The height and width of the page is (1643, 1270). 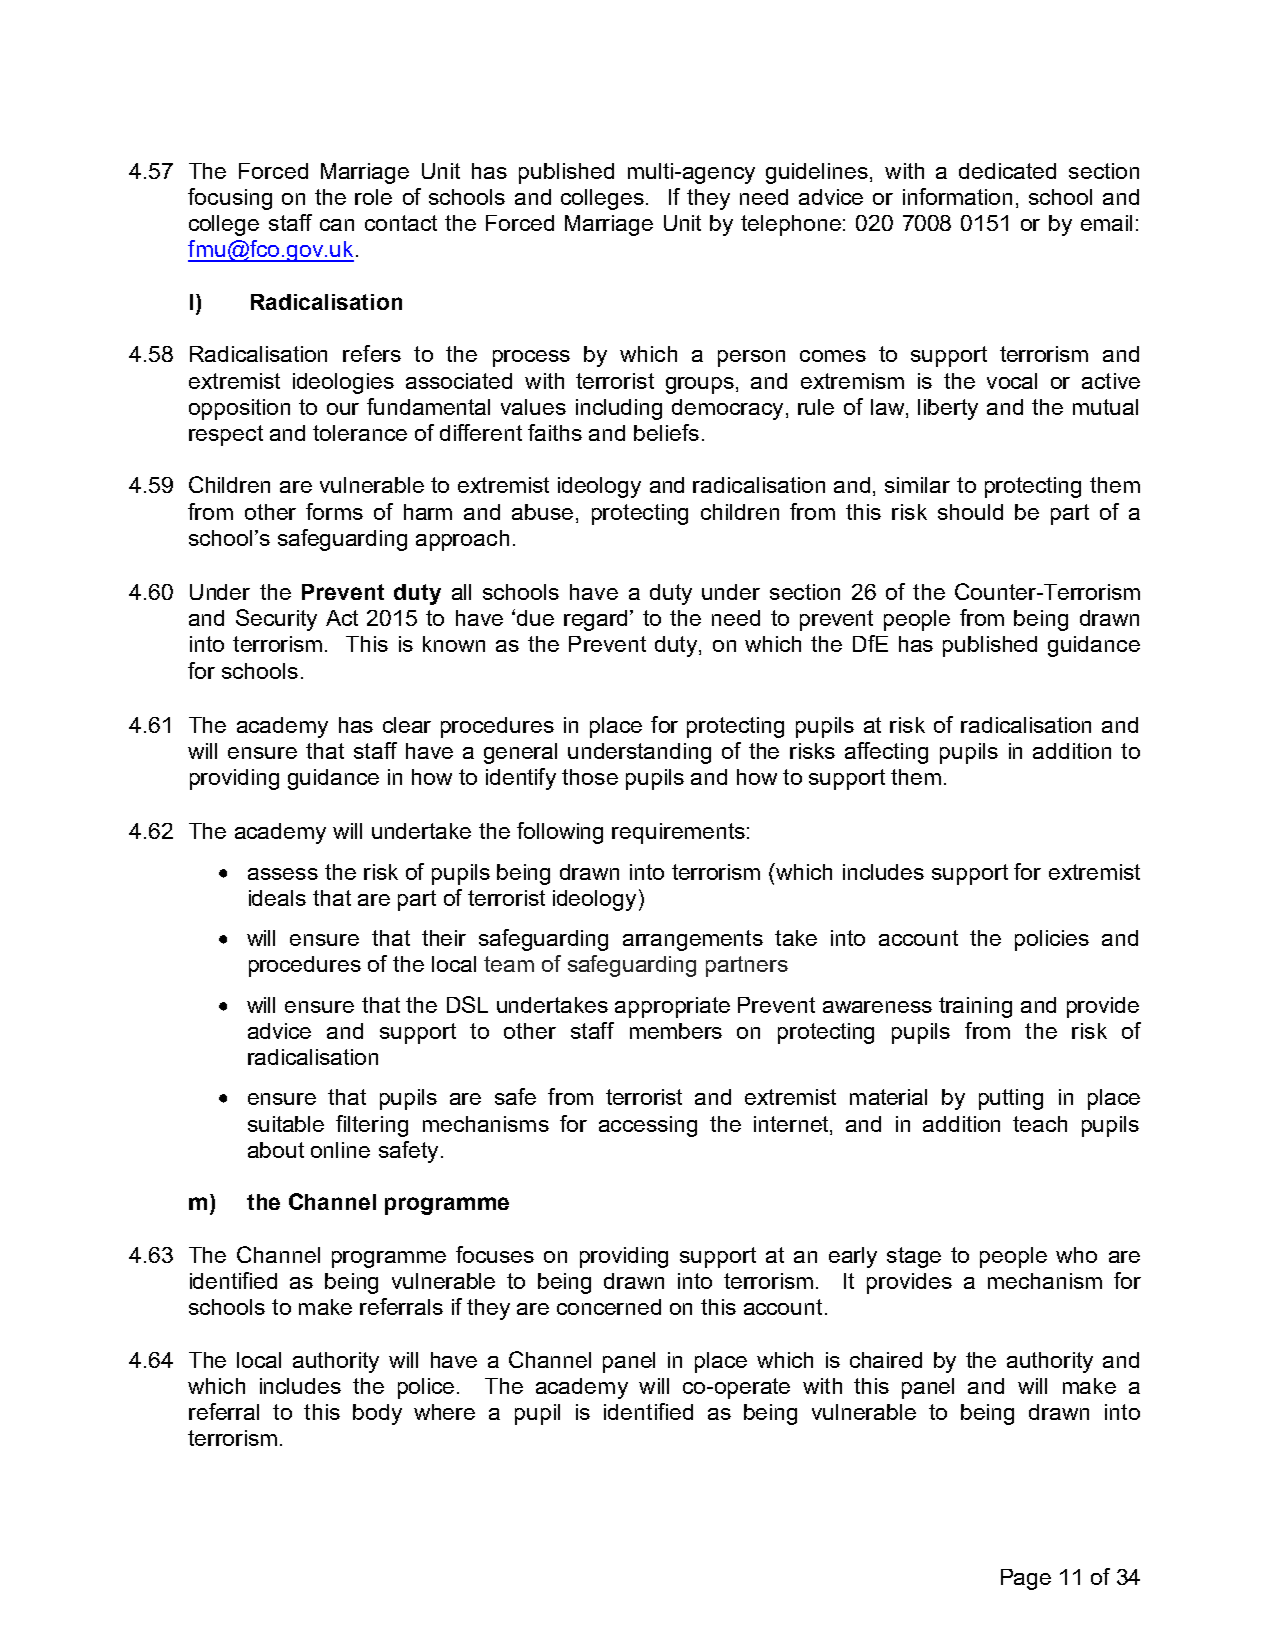 I want to click on body, so click(x=377, y=1414).
